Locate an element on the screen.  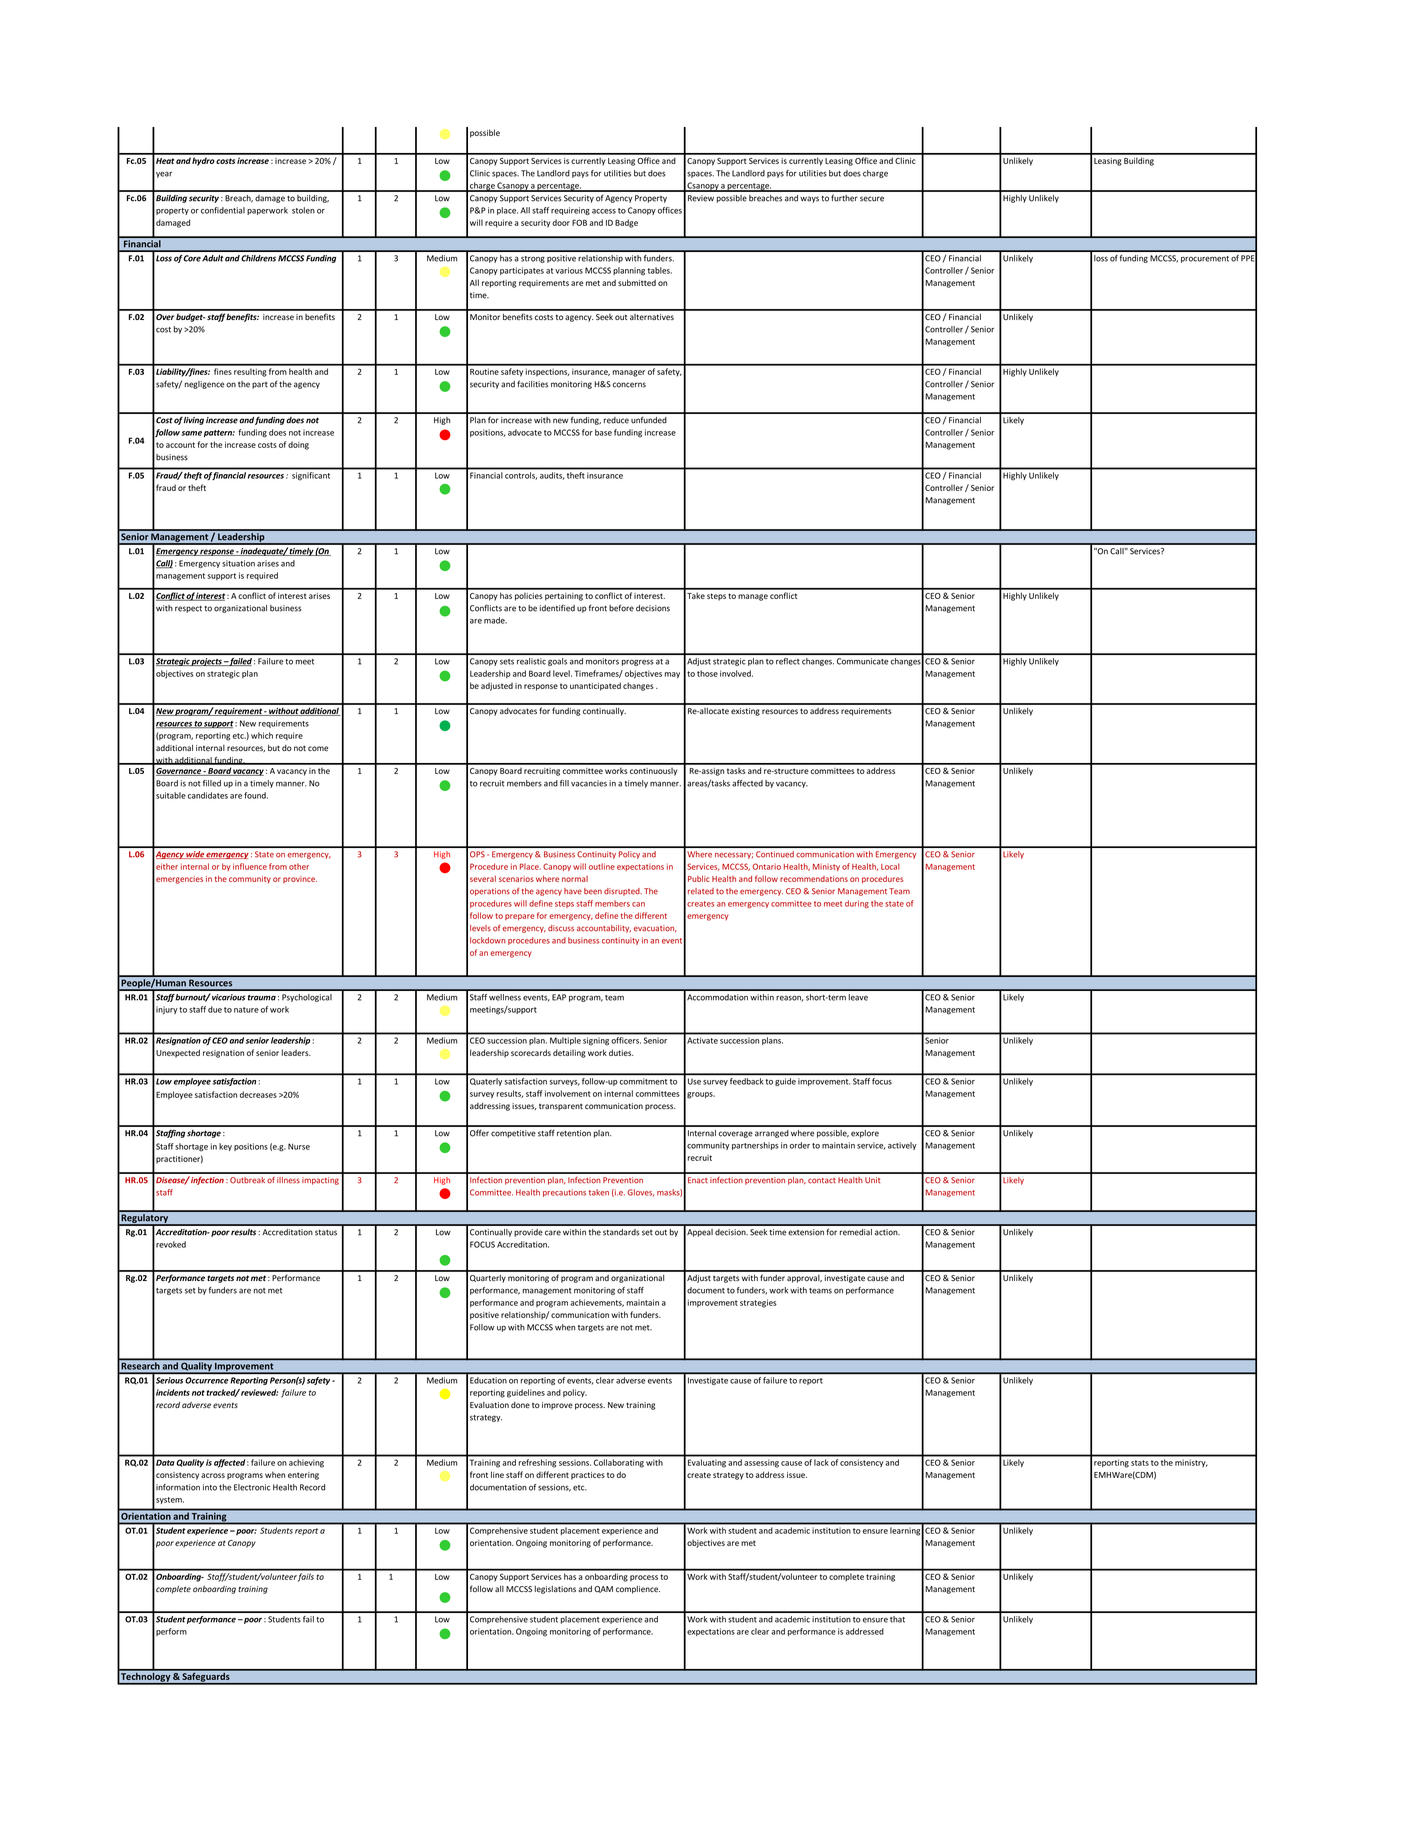
procurement is located at coordinates (1205, 259).
